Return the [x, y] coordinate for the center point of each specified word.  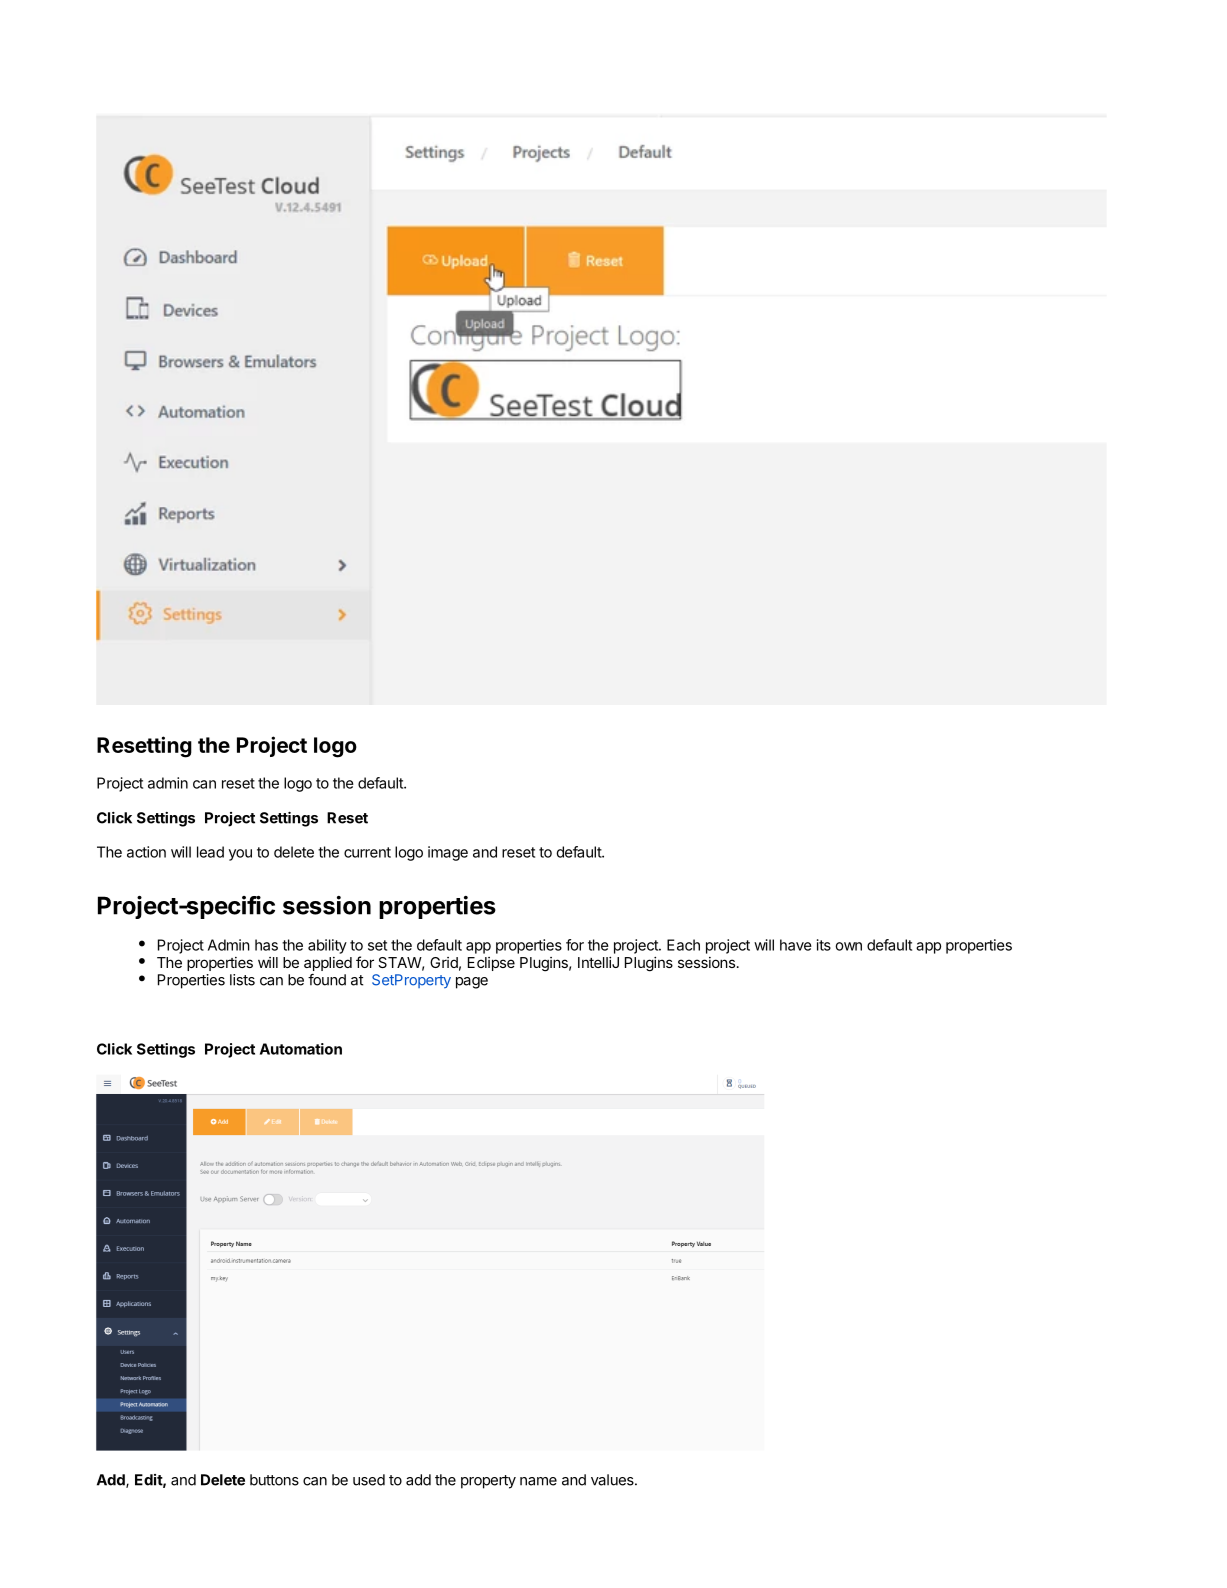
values [613, 1480]
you [240, 855]
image [448, 853]
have [796, 945]
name [538, 1481]
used [369, 1480]
